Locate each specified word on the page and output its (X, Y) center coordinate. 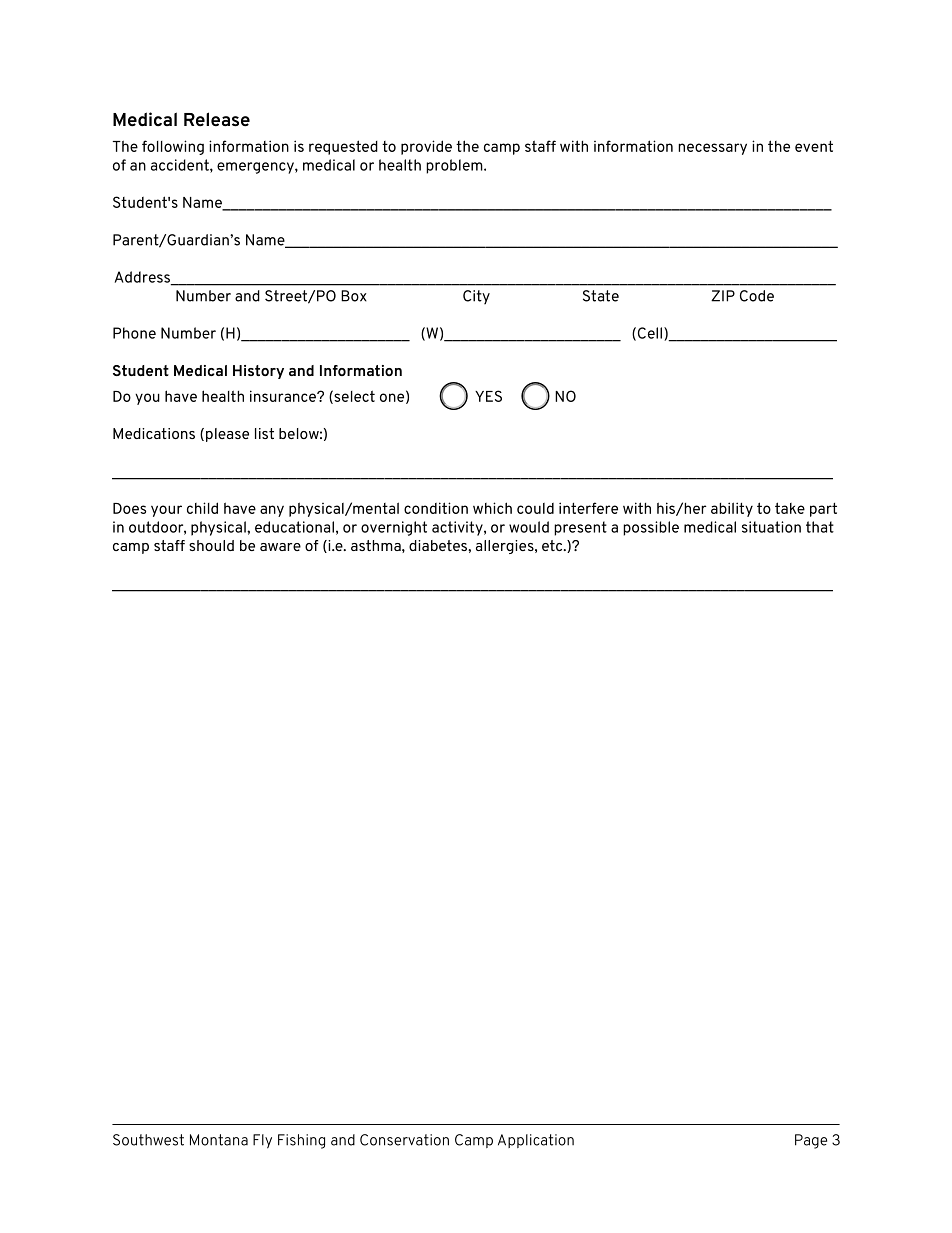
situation (771, 527)
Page (811, 1141)
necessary (712, 149)
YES (488, 396)
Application (536, 1141)
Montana (219, 1140)
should (211, 545)
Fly (262, 1141)
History (258, 372)
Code (757, 296)
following (173, 147)
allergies (506, 547)
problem (455, 166)
